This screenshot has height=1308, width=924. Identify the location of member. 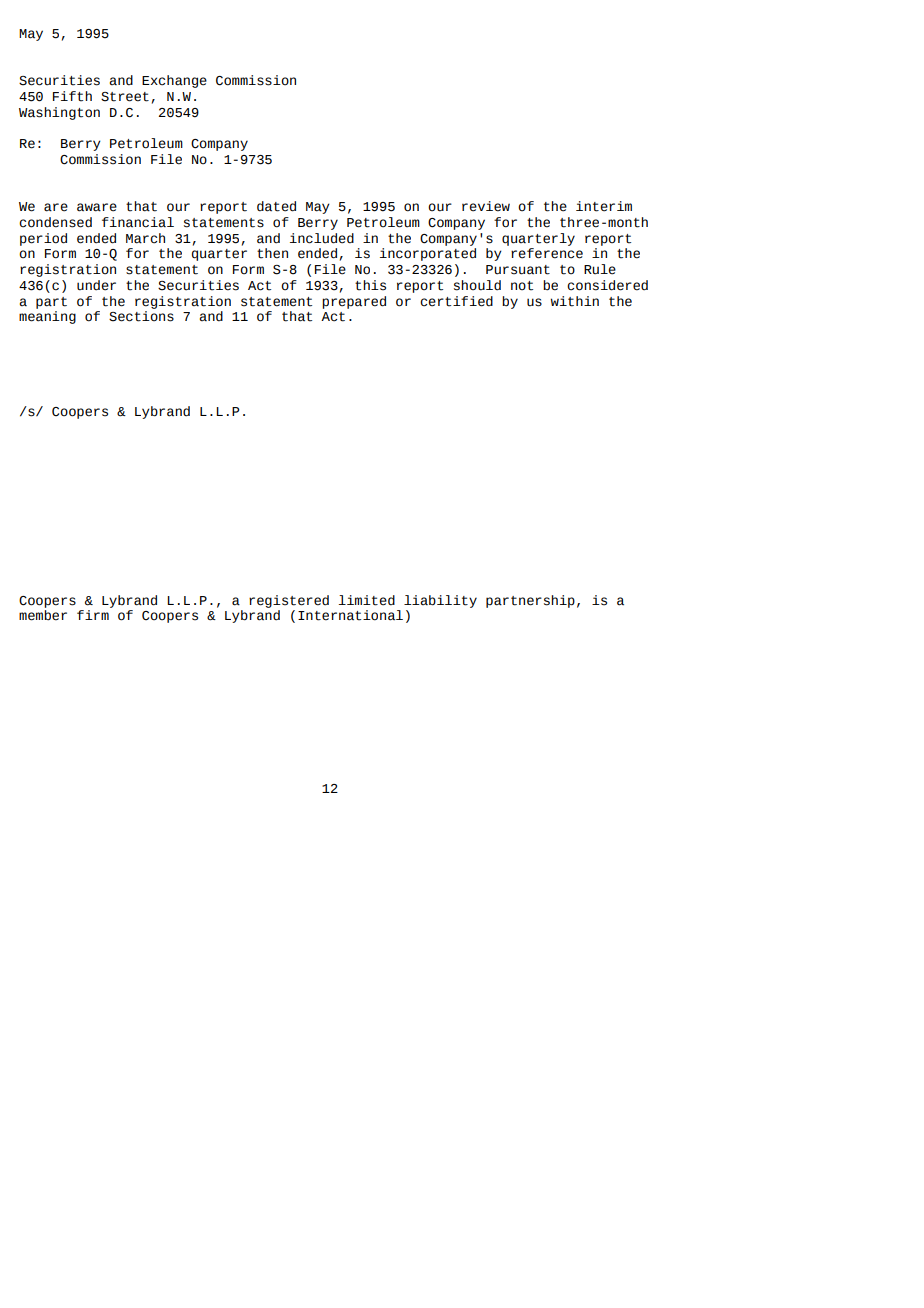
(43, 615).
